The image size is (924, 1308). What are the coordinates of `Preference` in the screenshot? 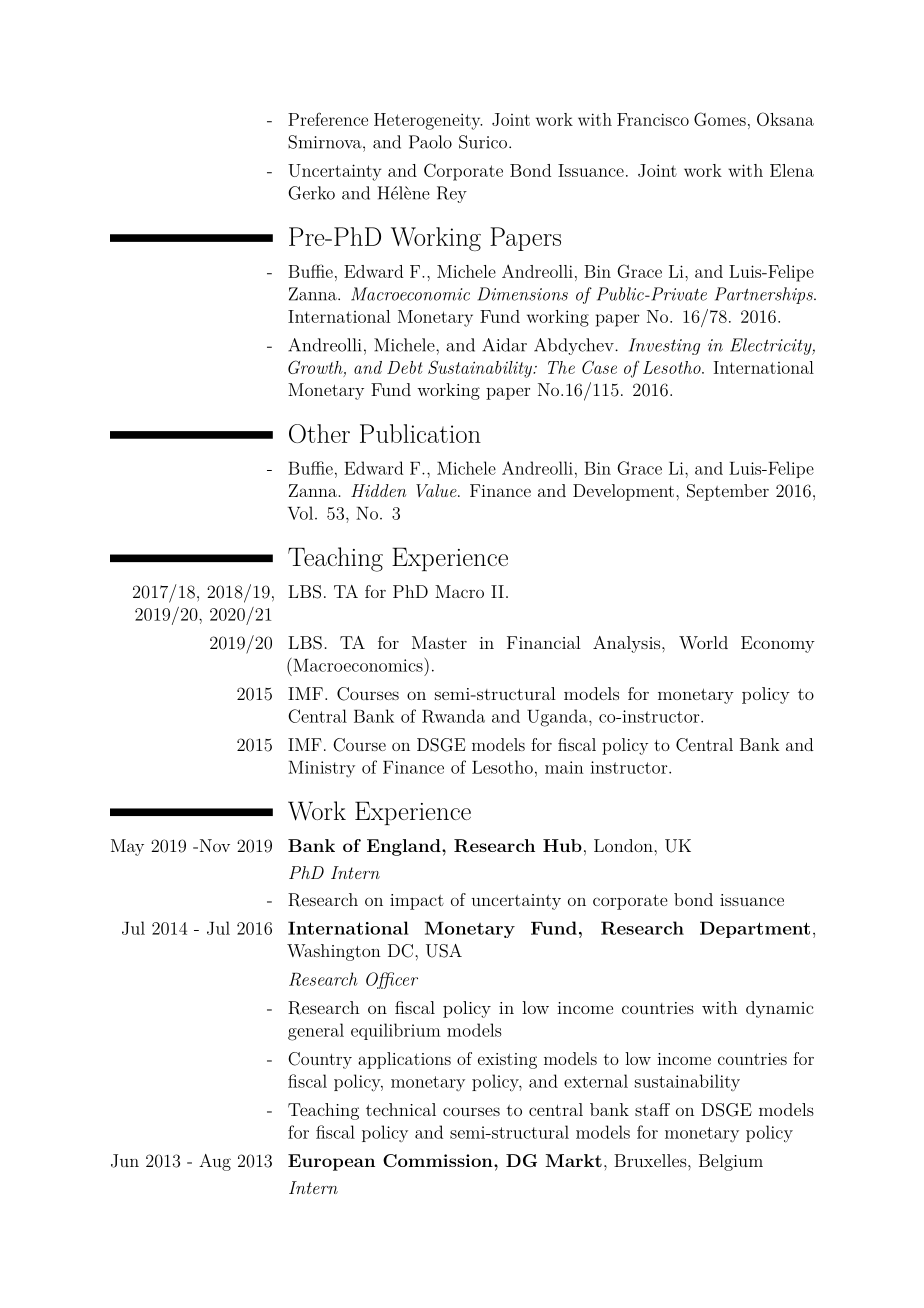 It's located at (328, 119).
